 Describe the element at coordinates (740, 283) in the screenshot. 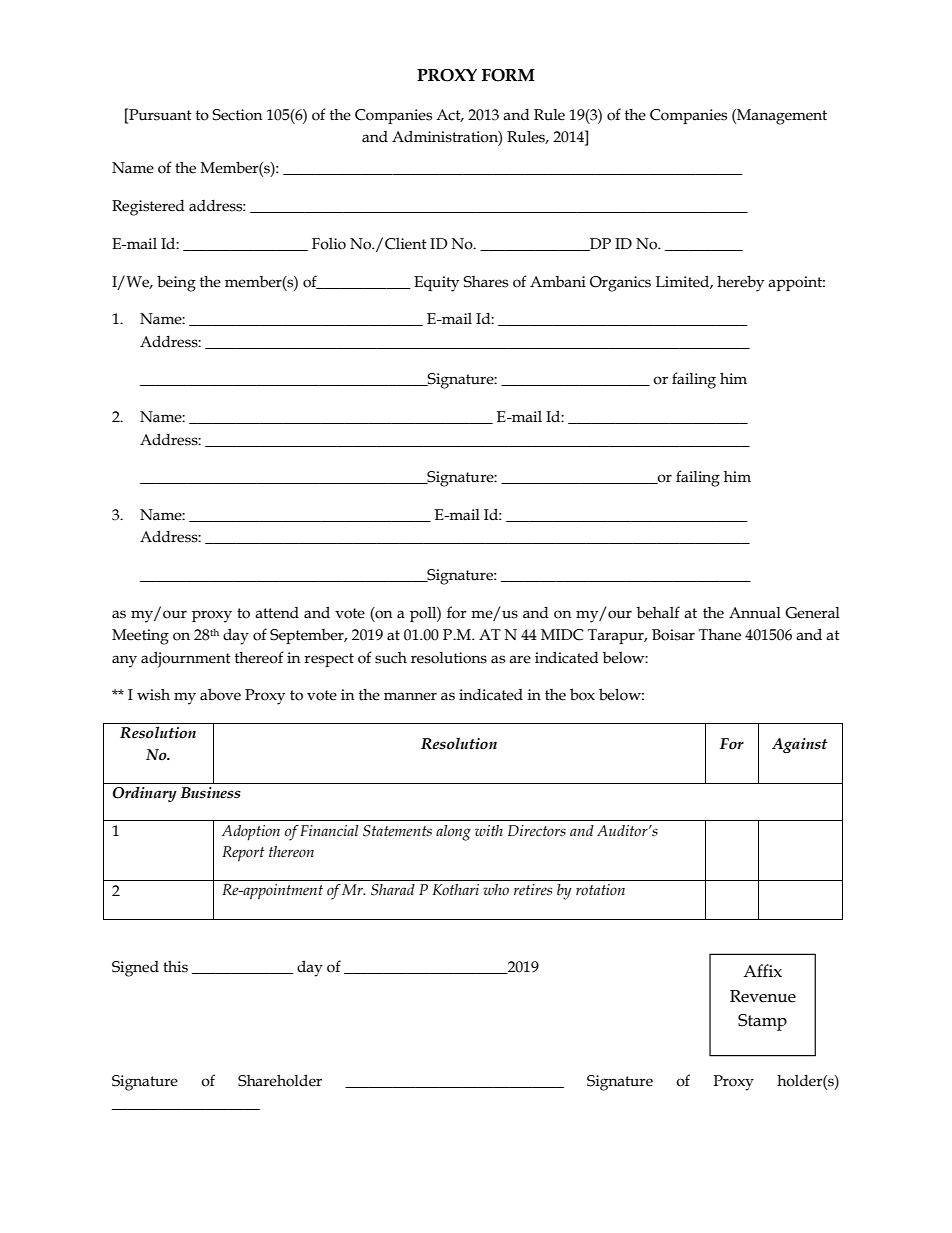

I see `hereby` at that location.
